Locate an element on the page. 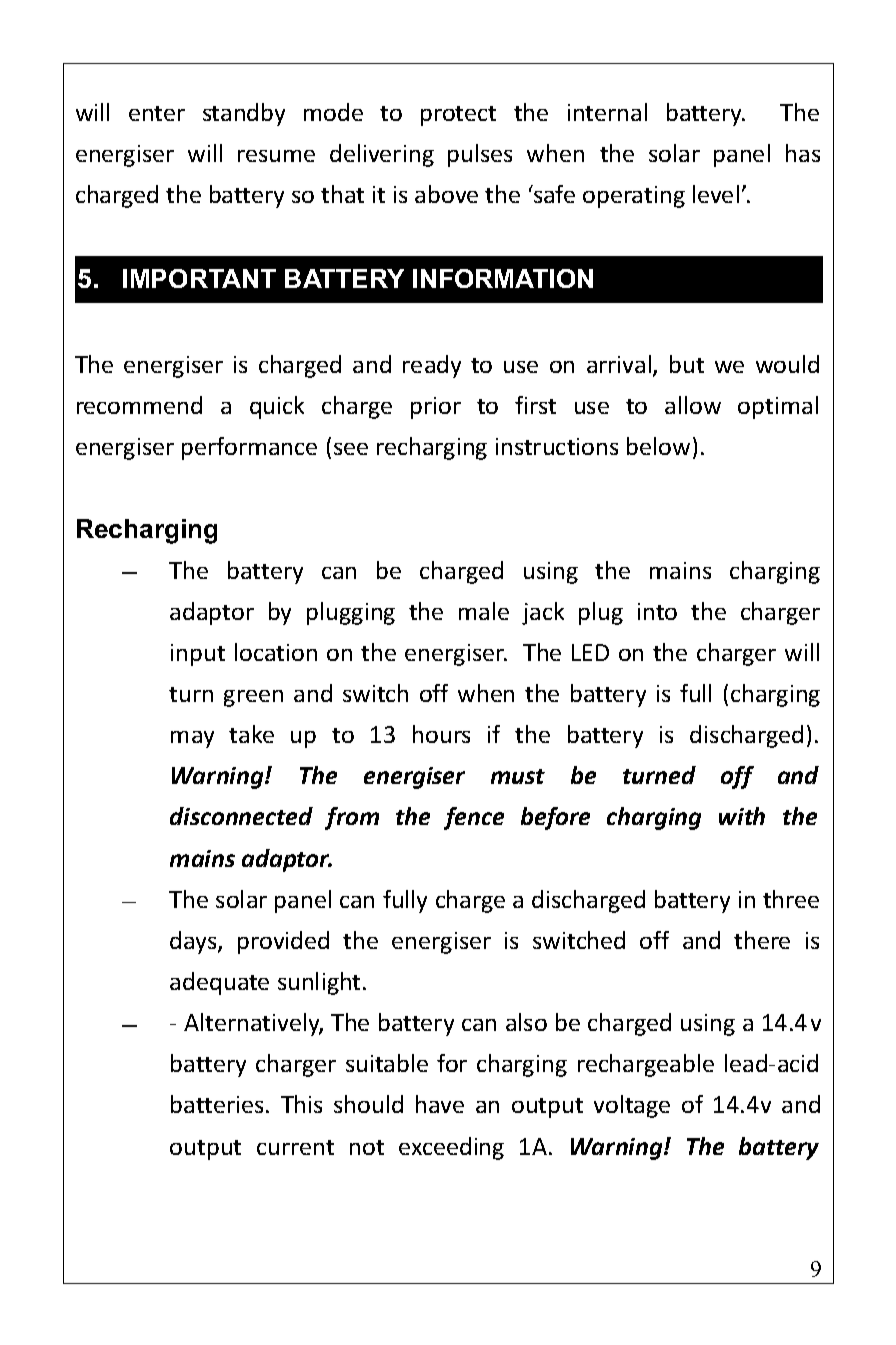  standby is located at coordinates (244, 114).
